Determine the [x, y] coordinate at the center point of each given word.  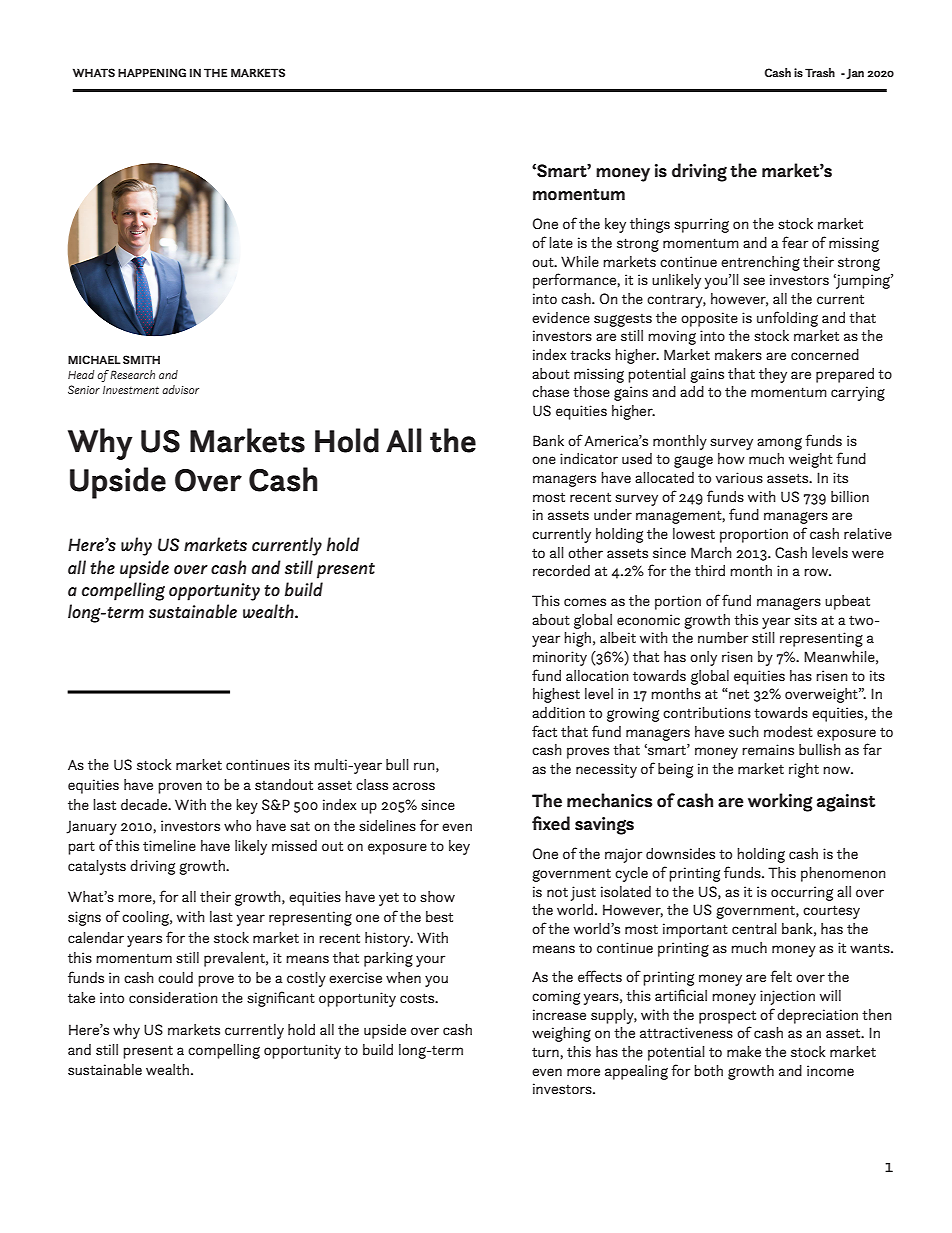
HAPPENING [152, 72]
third [710, 570]
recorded [561, 571]
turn [545, 1052]
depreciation [817, 1016]
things [650, 225]
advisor [180, 389]
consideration [173, 997]
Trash [820, 72]
